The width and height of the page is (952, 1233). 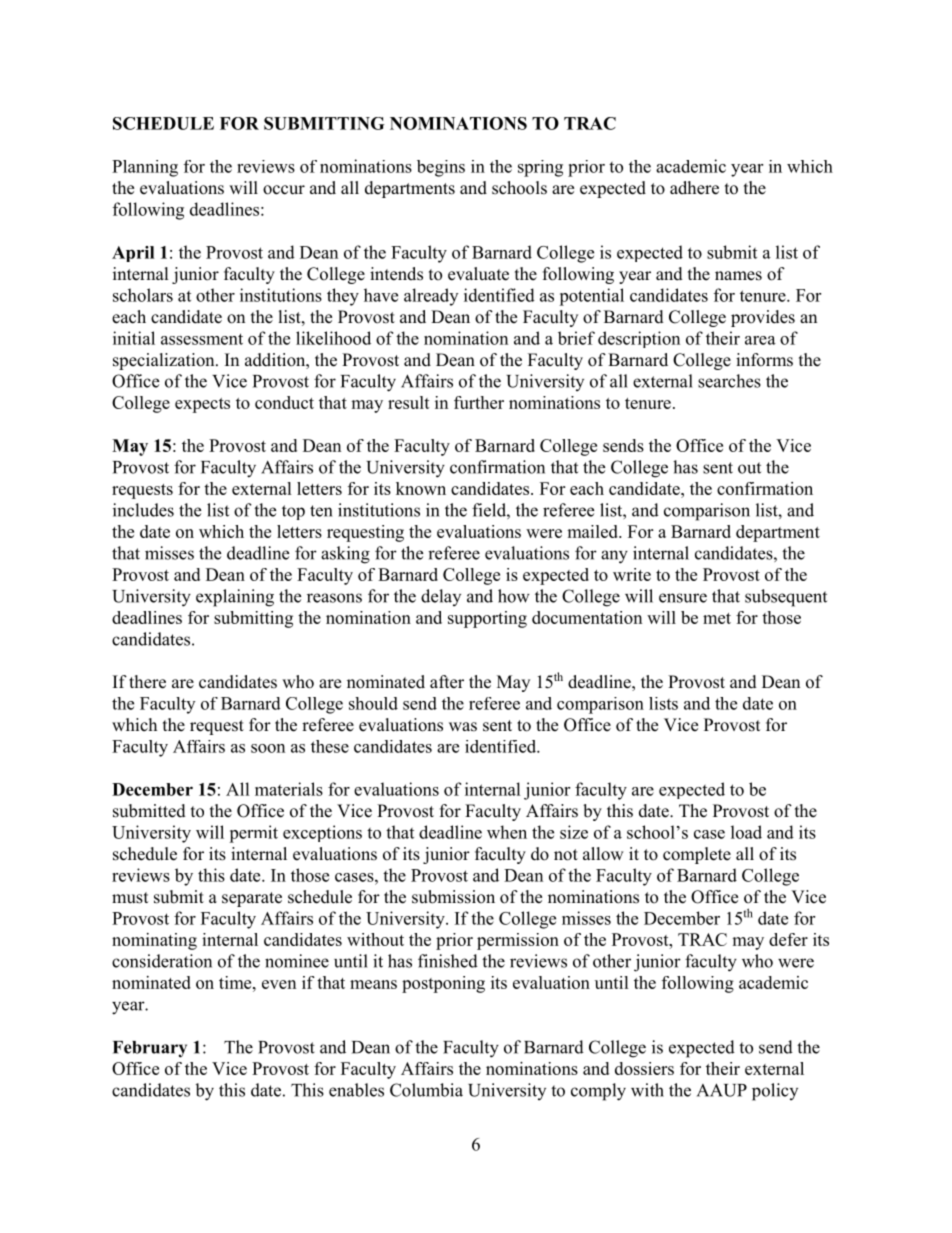 What do you see at coordinates (426, 1090) in the page?
I see `Columbia` at bounding box center [426, 1090].
